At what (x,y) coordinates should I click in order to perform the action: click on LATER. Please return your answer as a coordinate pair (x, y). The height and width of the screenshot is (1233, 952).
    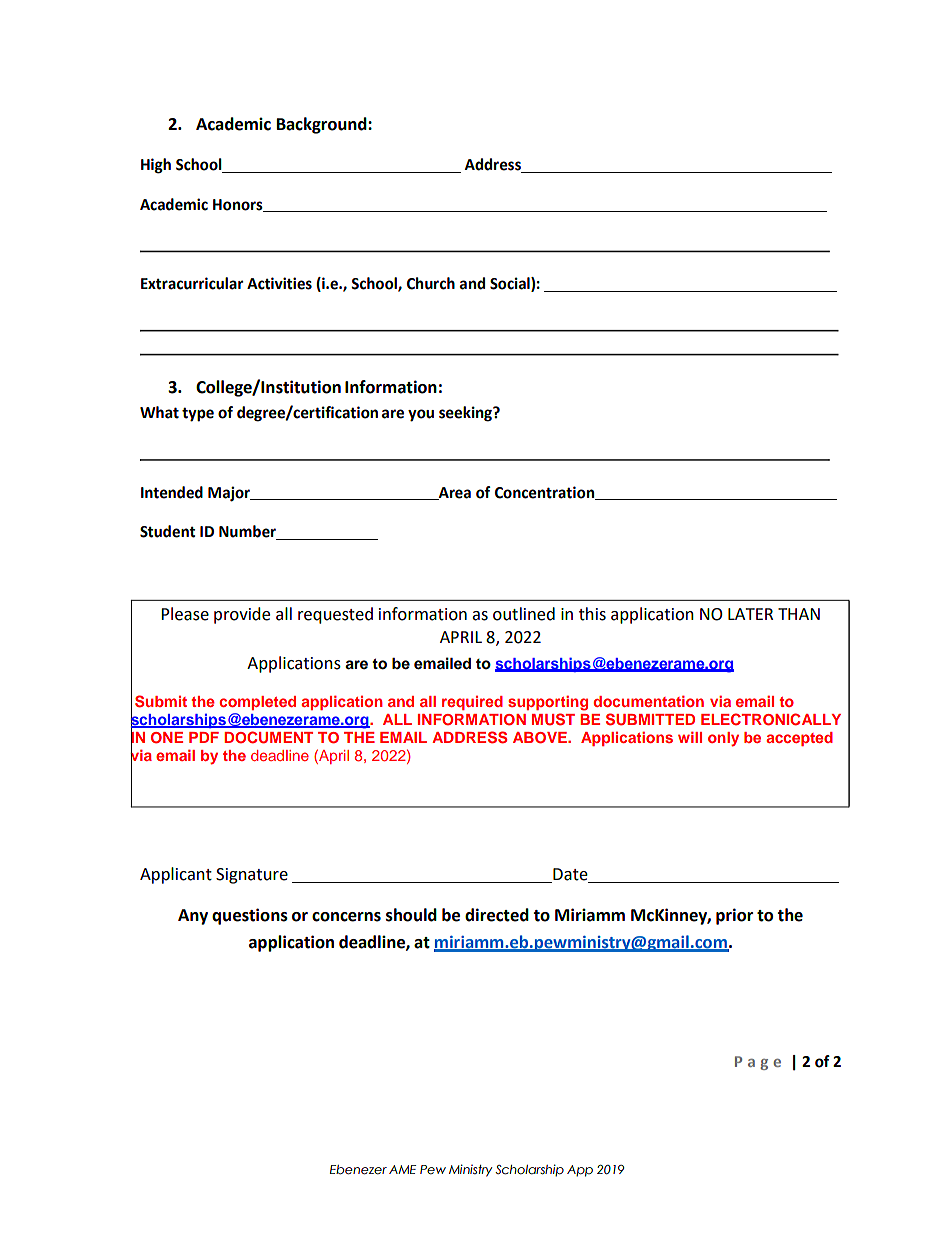
    Looking at the image, I should click on (750, 614).
